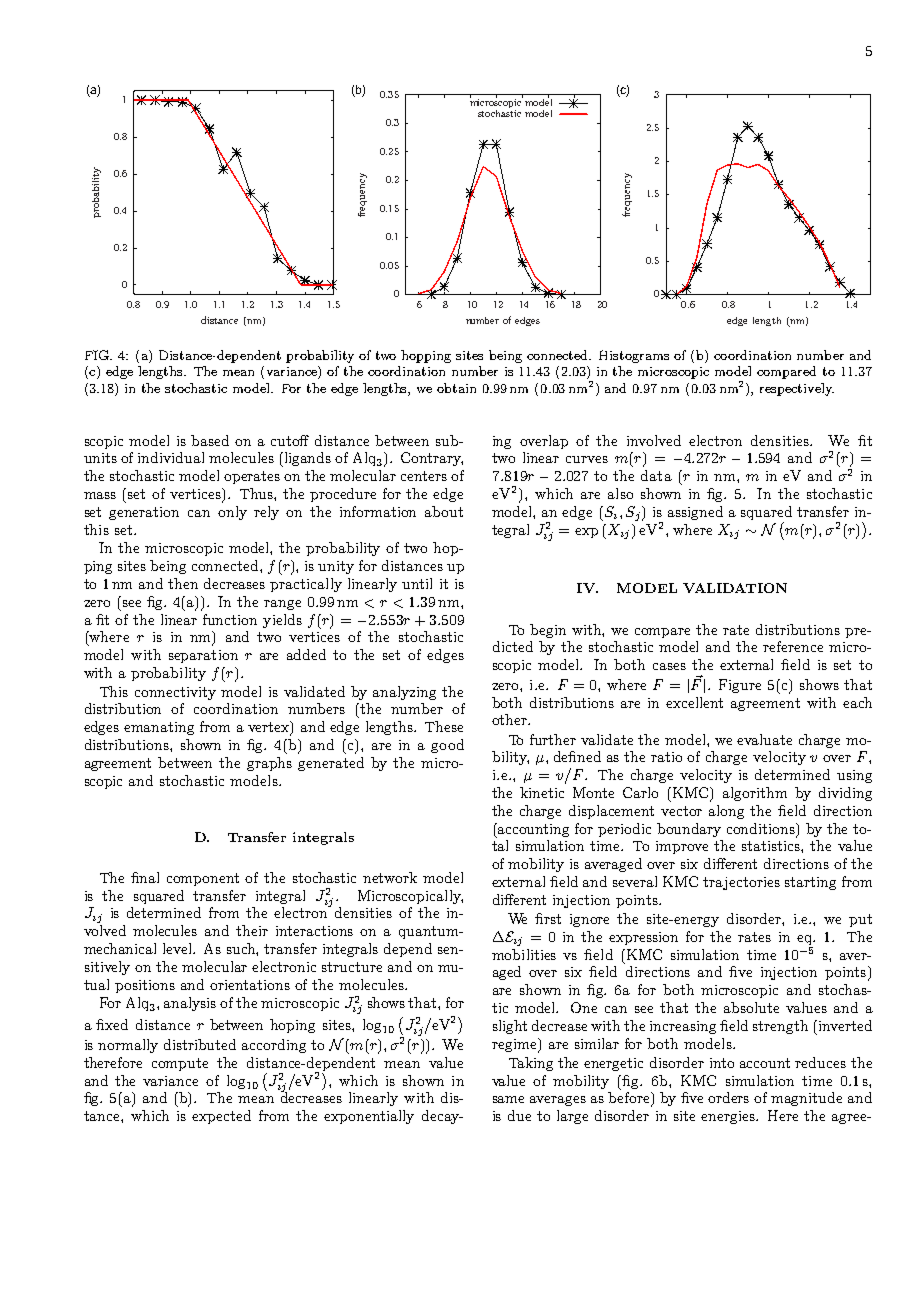  I want to click on connectivity, so click(175, 693).
